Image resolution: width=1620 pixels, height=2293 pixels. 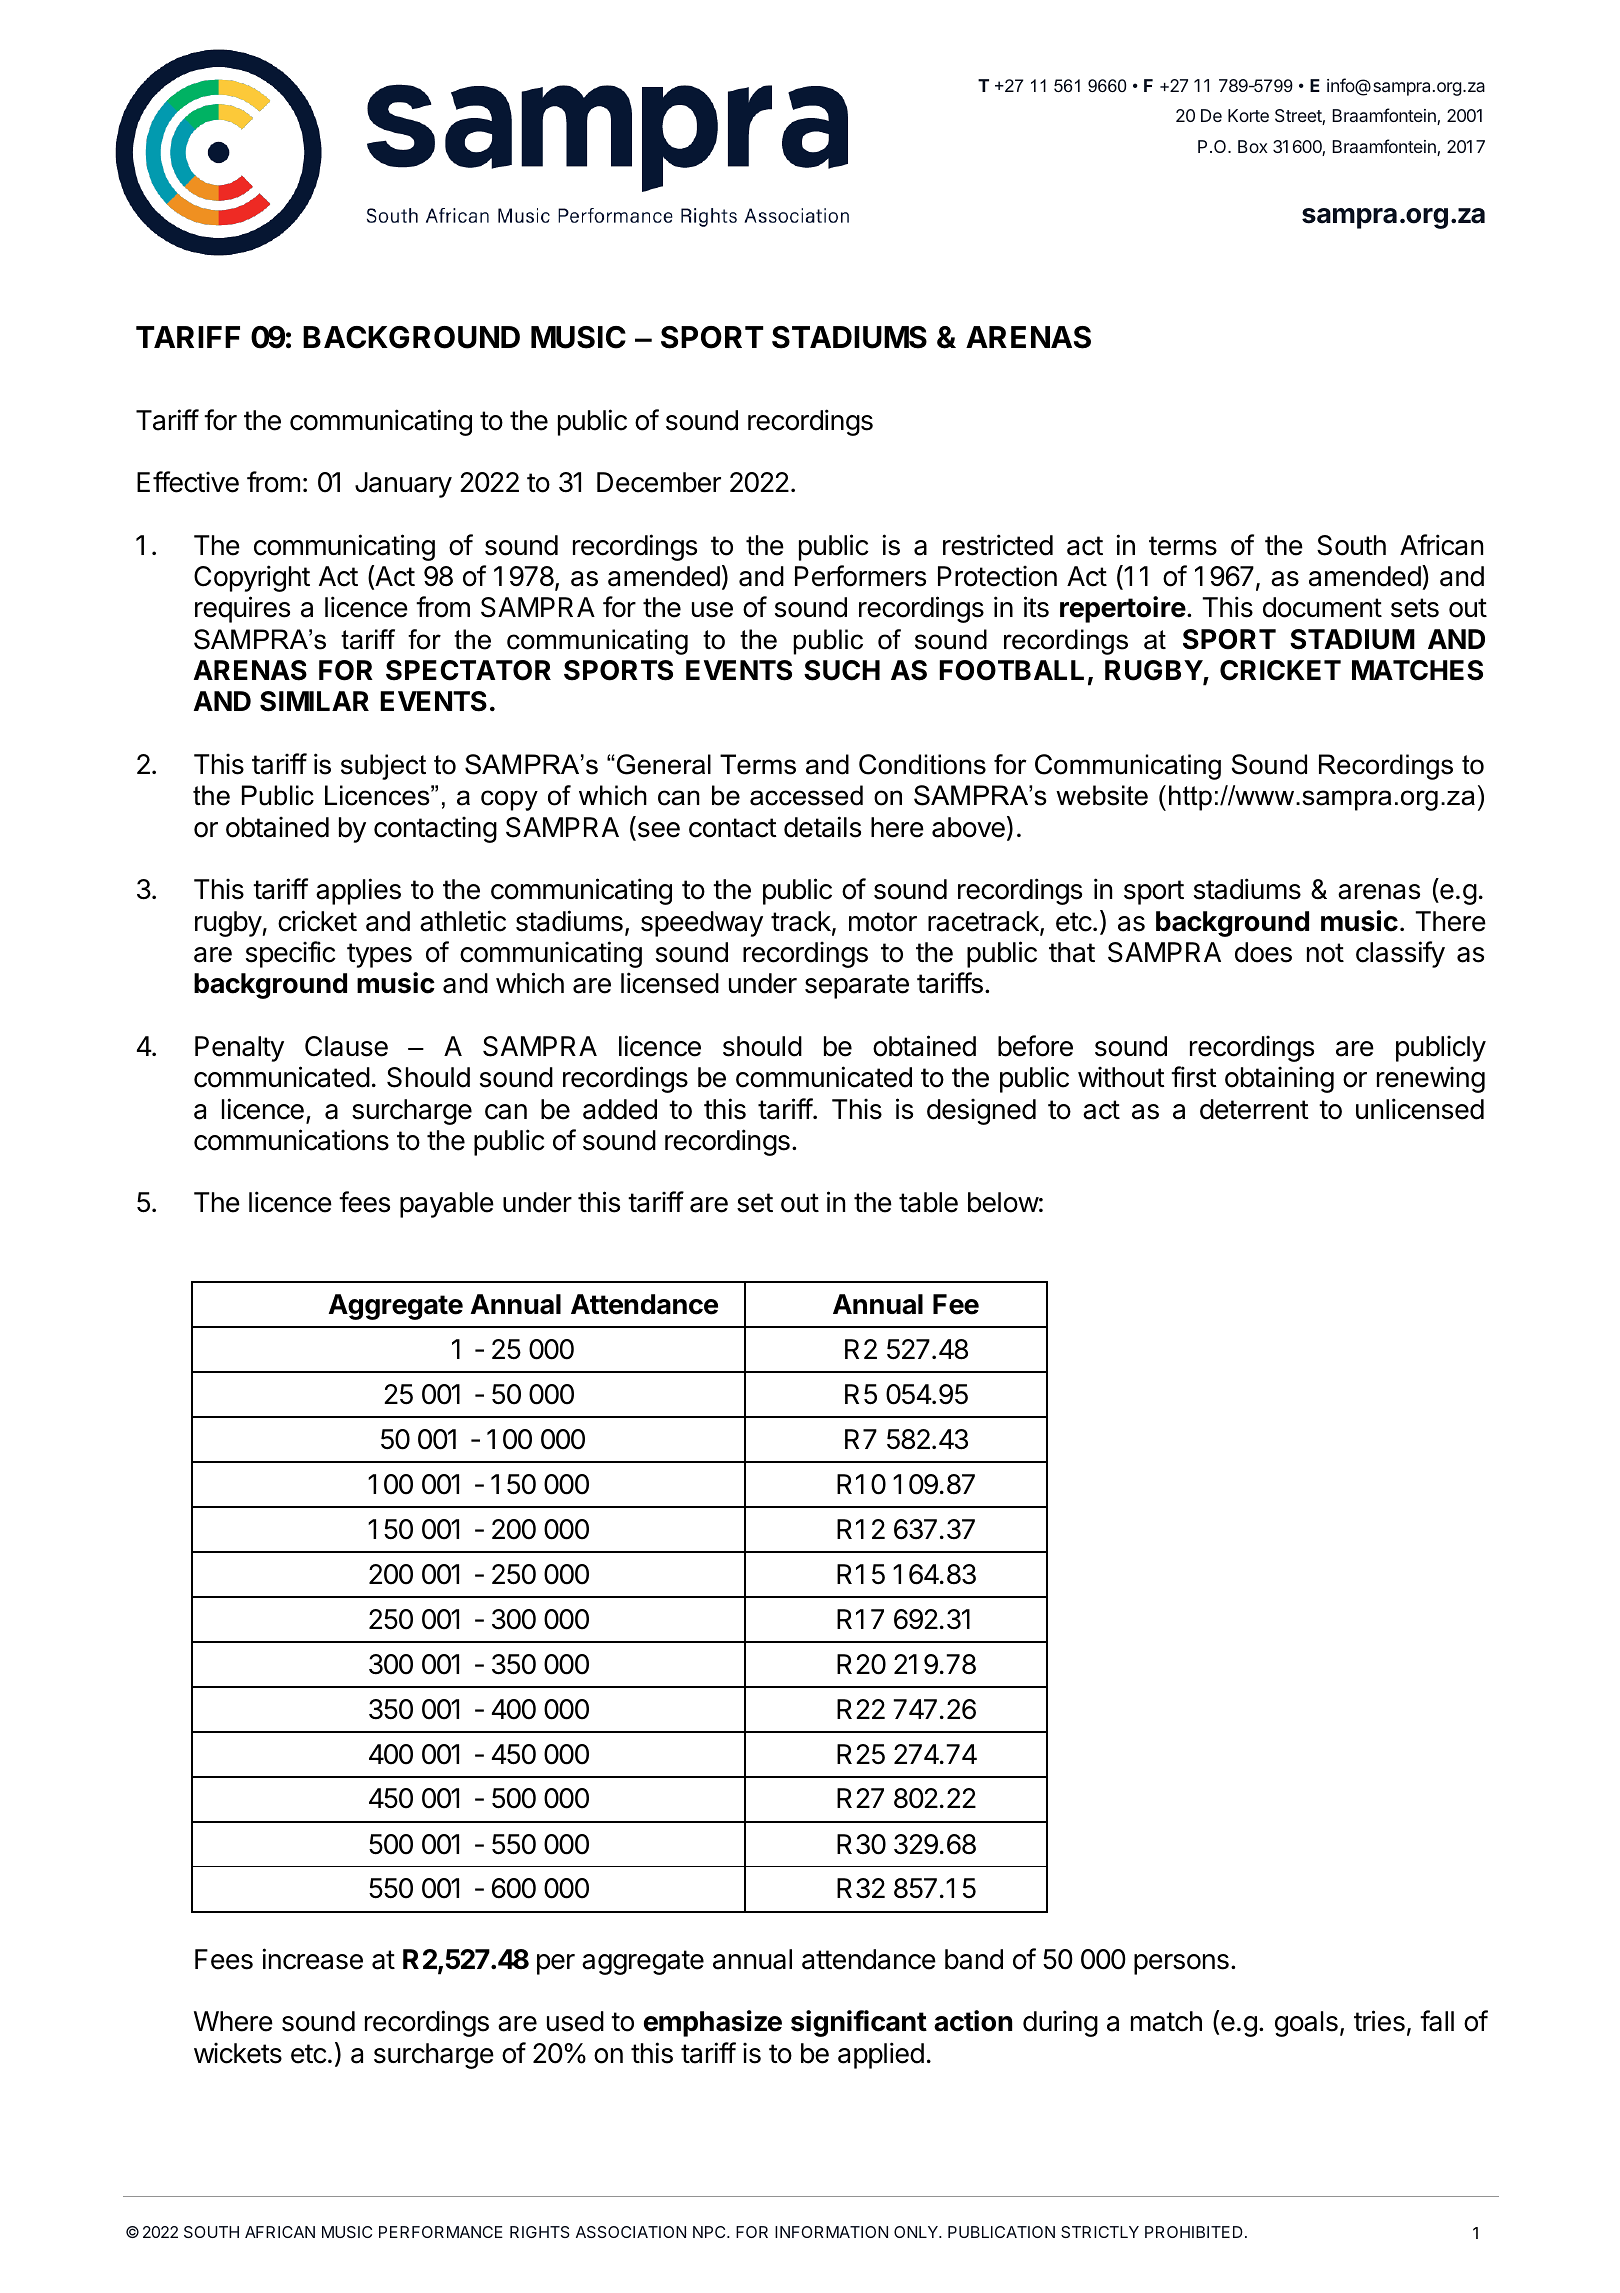 What do you see at coordinates (659, 482) in the screenshot?
I see `December` at bounding box center [659, 482].
